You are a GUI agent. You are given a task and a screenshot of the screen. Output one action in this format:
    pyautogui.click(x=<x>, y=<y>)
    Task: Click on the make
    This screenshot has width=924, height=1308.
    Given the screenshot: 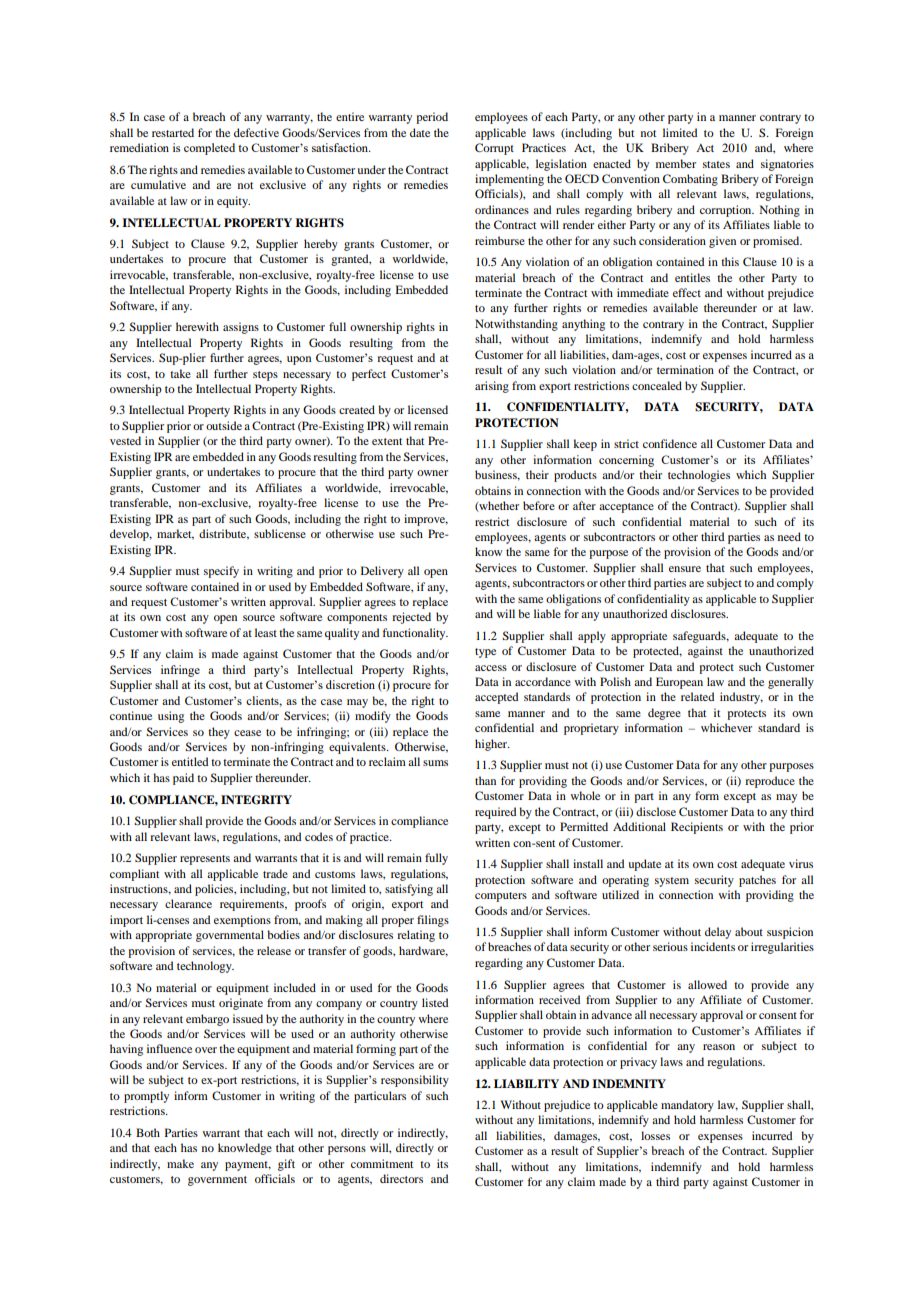 What is the action you would take?
    pyautogui.click(x=180, y=1163)
